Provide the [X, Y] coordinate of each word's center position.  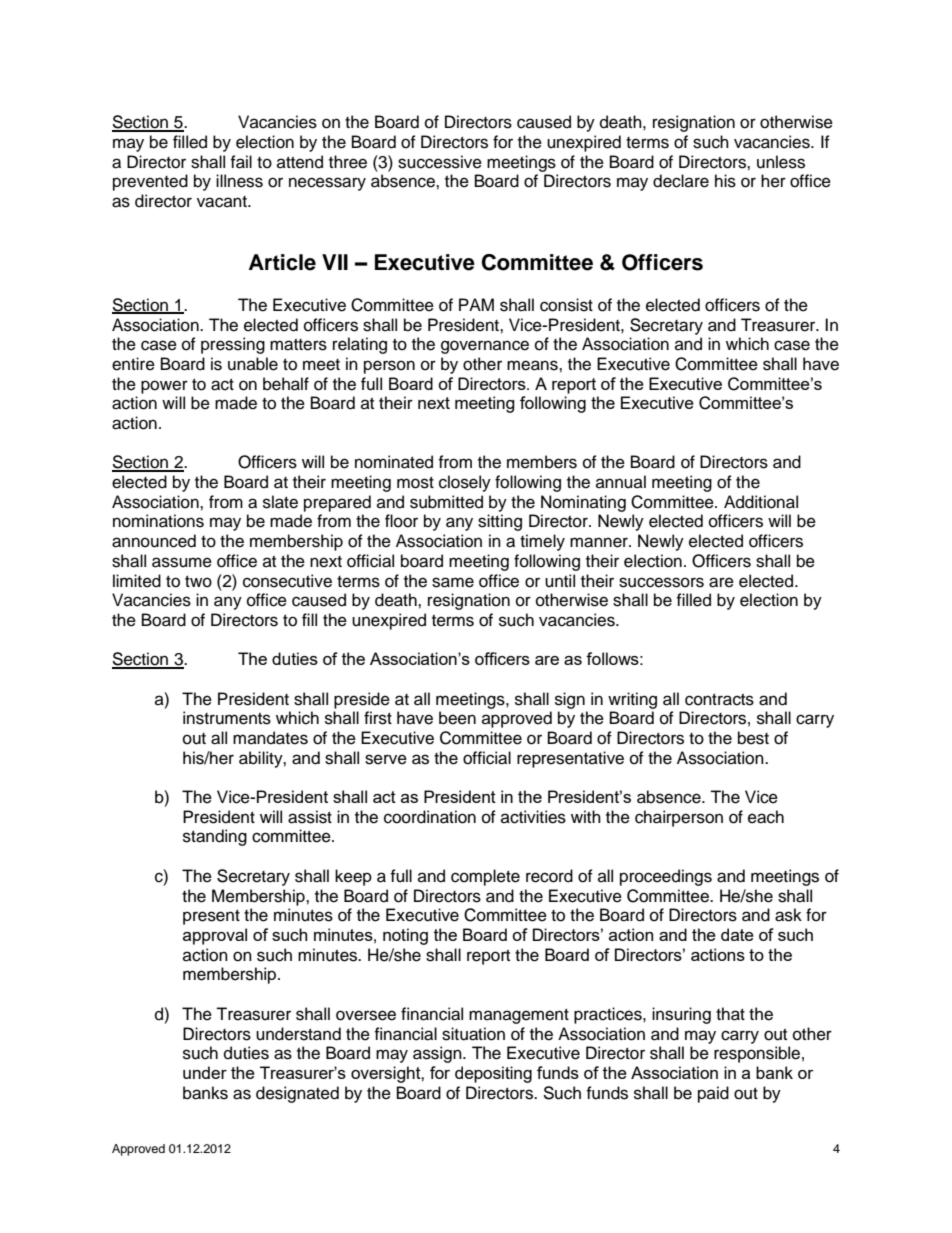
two [198, 582]
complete [485, 877]
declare [681, 181]
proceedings [666, 877]
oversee [366, 1015]
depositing [493, 1074]
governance [485, 347]
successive [440, 162]
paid [713, 1094]
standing [215, 837]
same [453, 582]
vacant [223, 202]
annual [621, 482]
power [164, 387]
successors [661, 582]
